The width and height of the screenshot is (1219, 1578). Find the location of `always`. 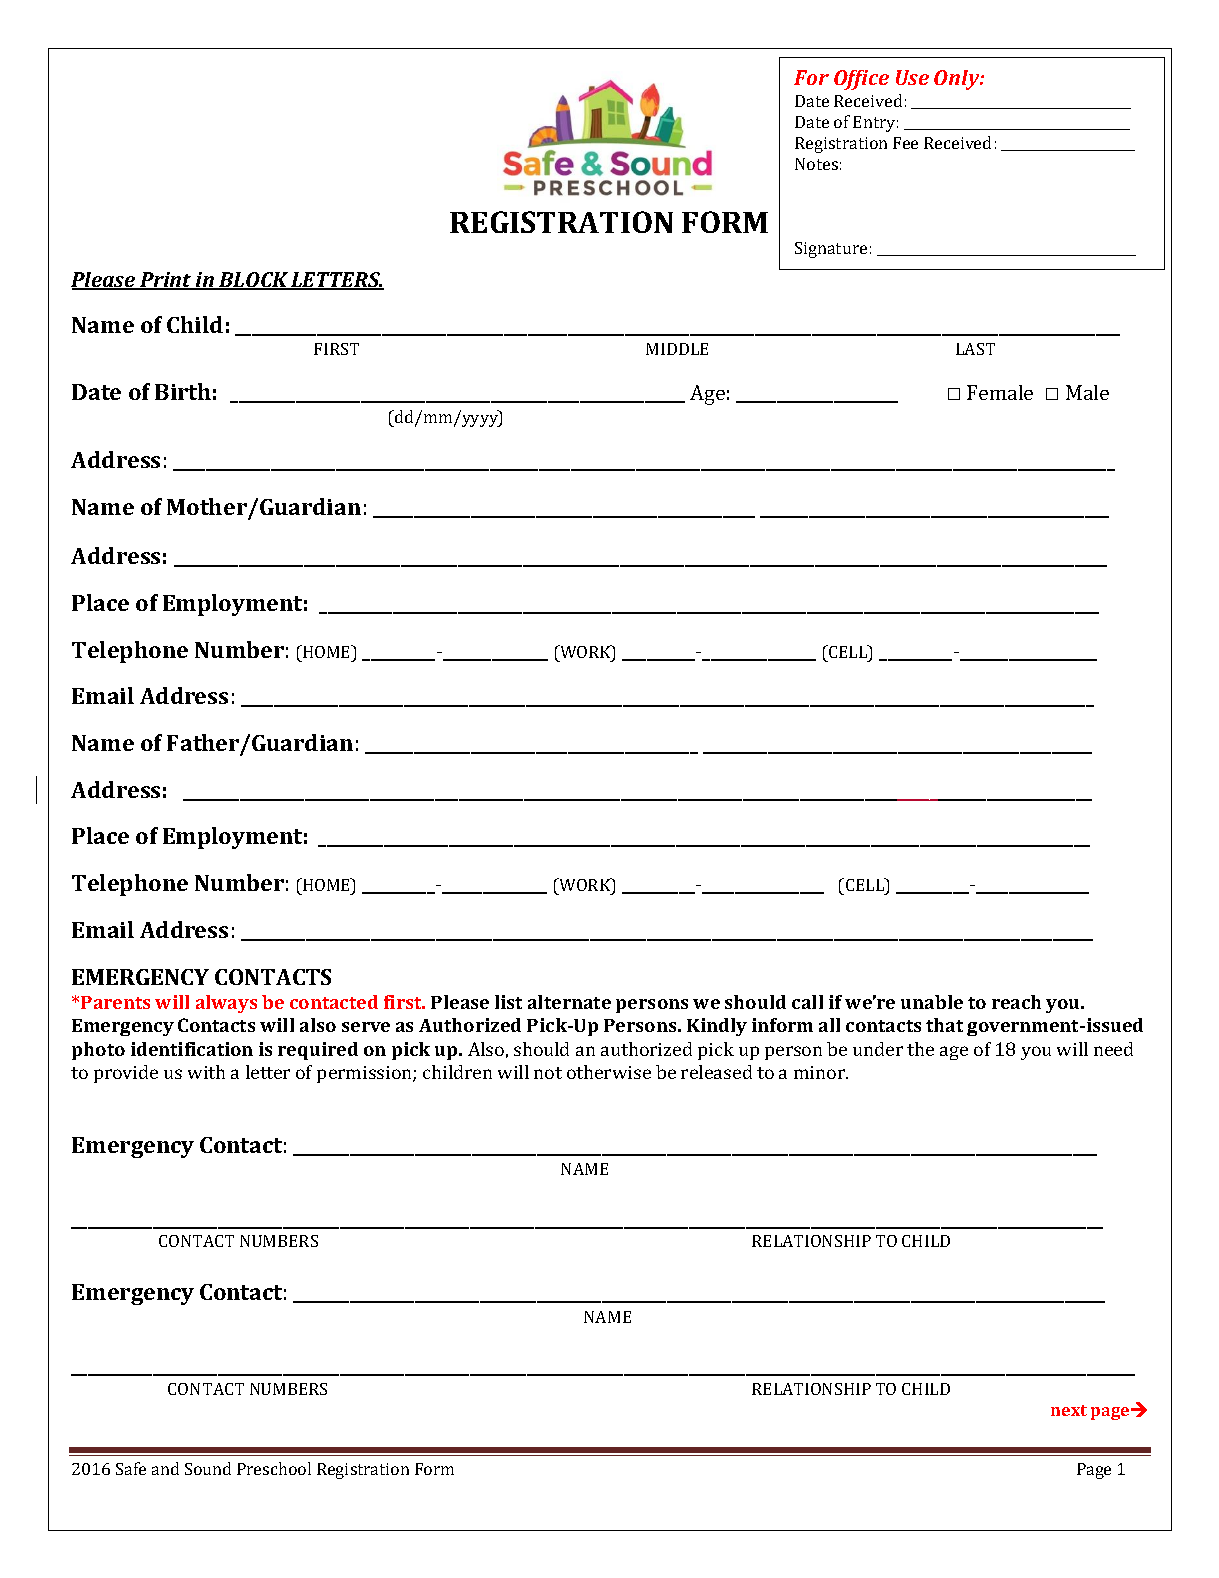

always is located at coordinates (226, 1004).
